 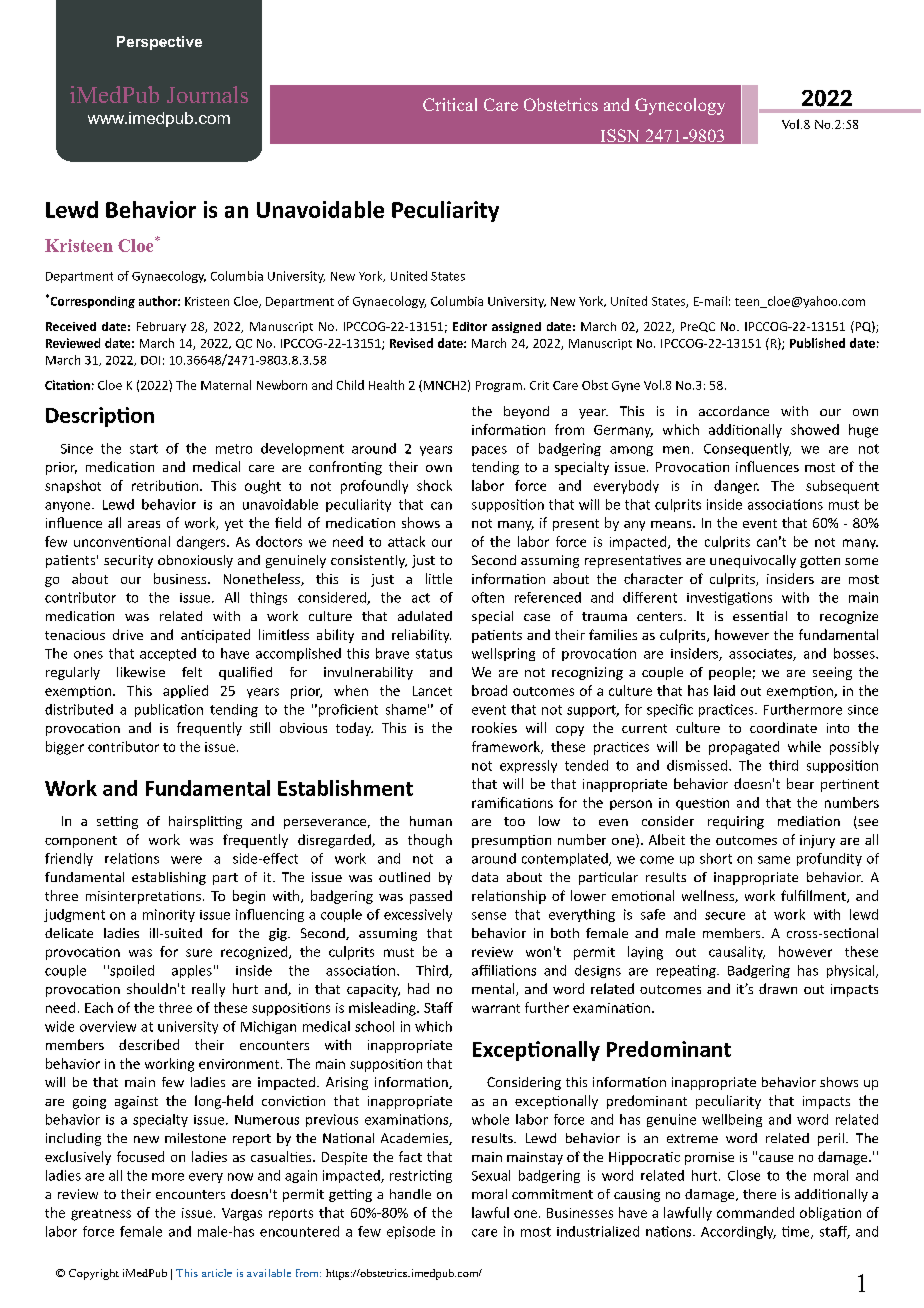 What do you see at coordinates (186, 860) in the screenshot?
I see `were` at bounding box center [186, 860].
